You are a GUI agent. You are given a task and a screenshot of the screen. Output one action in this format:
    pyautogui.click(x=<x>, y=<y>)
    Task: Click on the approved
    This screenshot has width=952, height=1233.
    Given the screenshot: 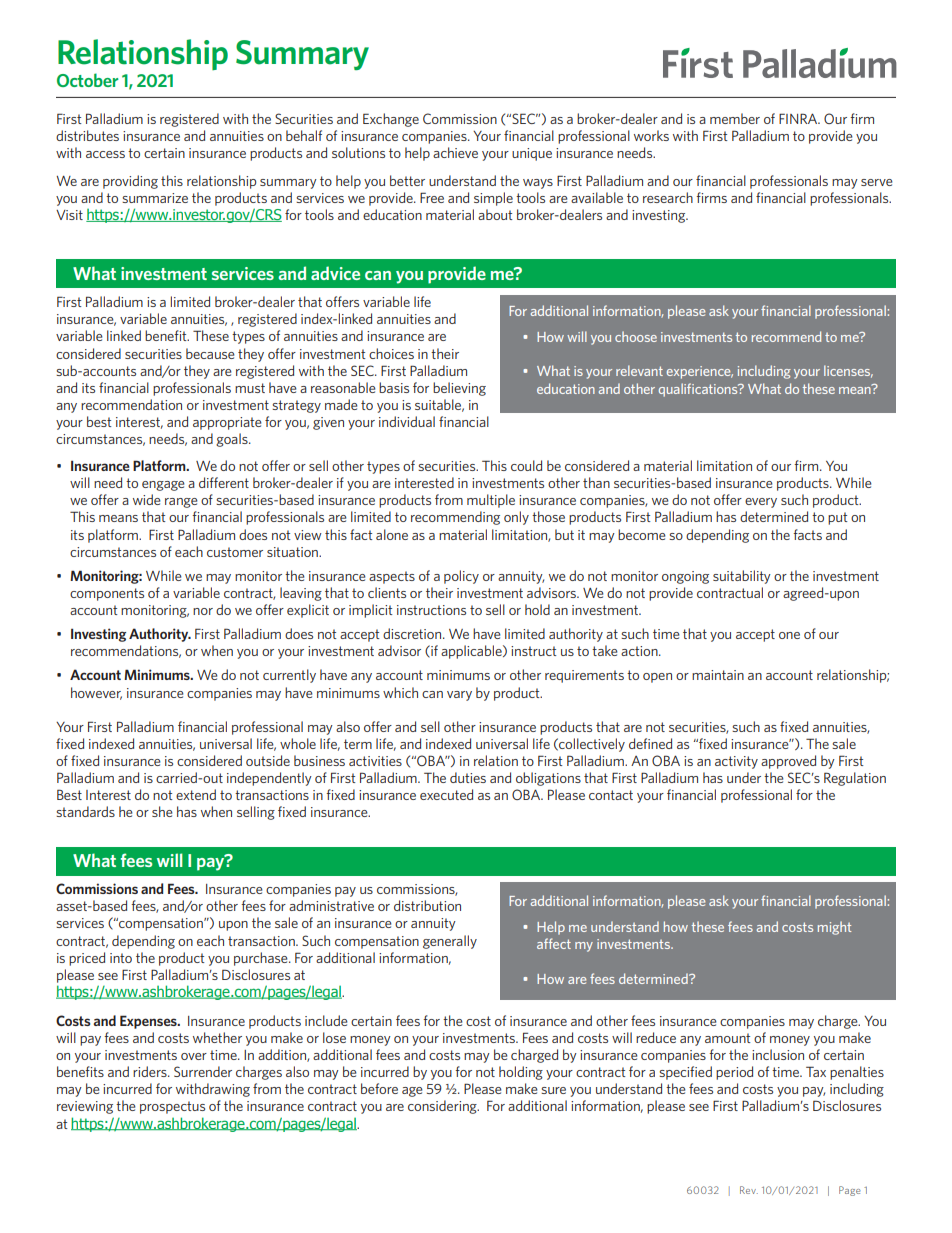 What is the action you would take?
    pyautogui.click(x=788, y=762)
